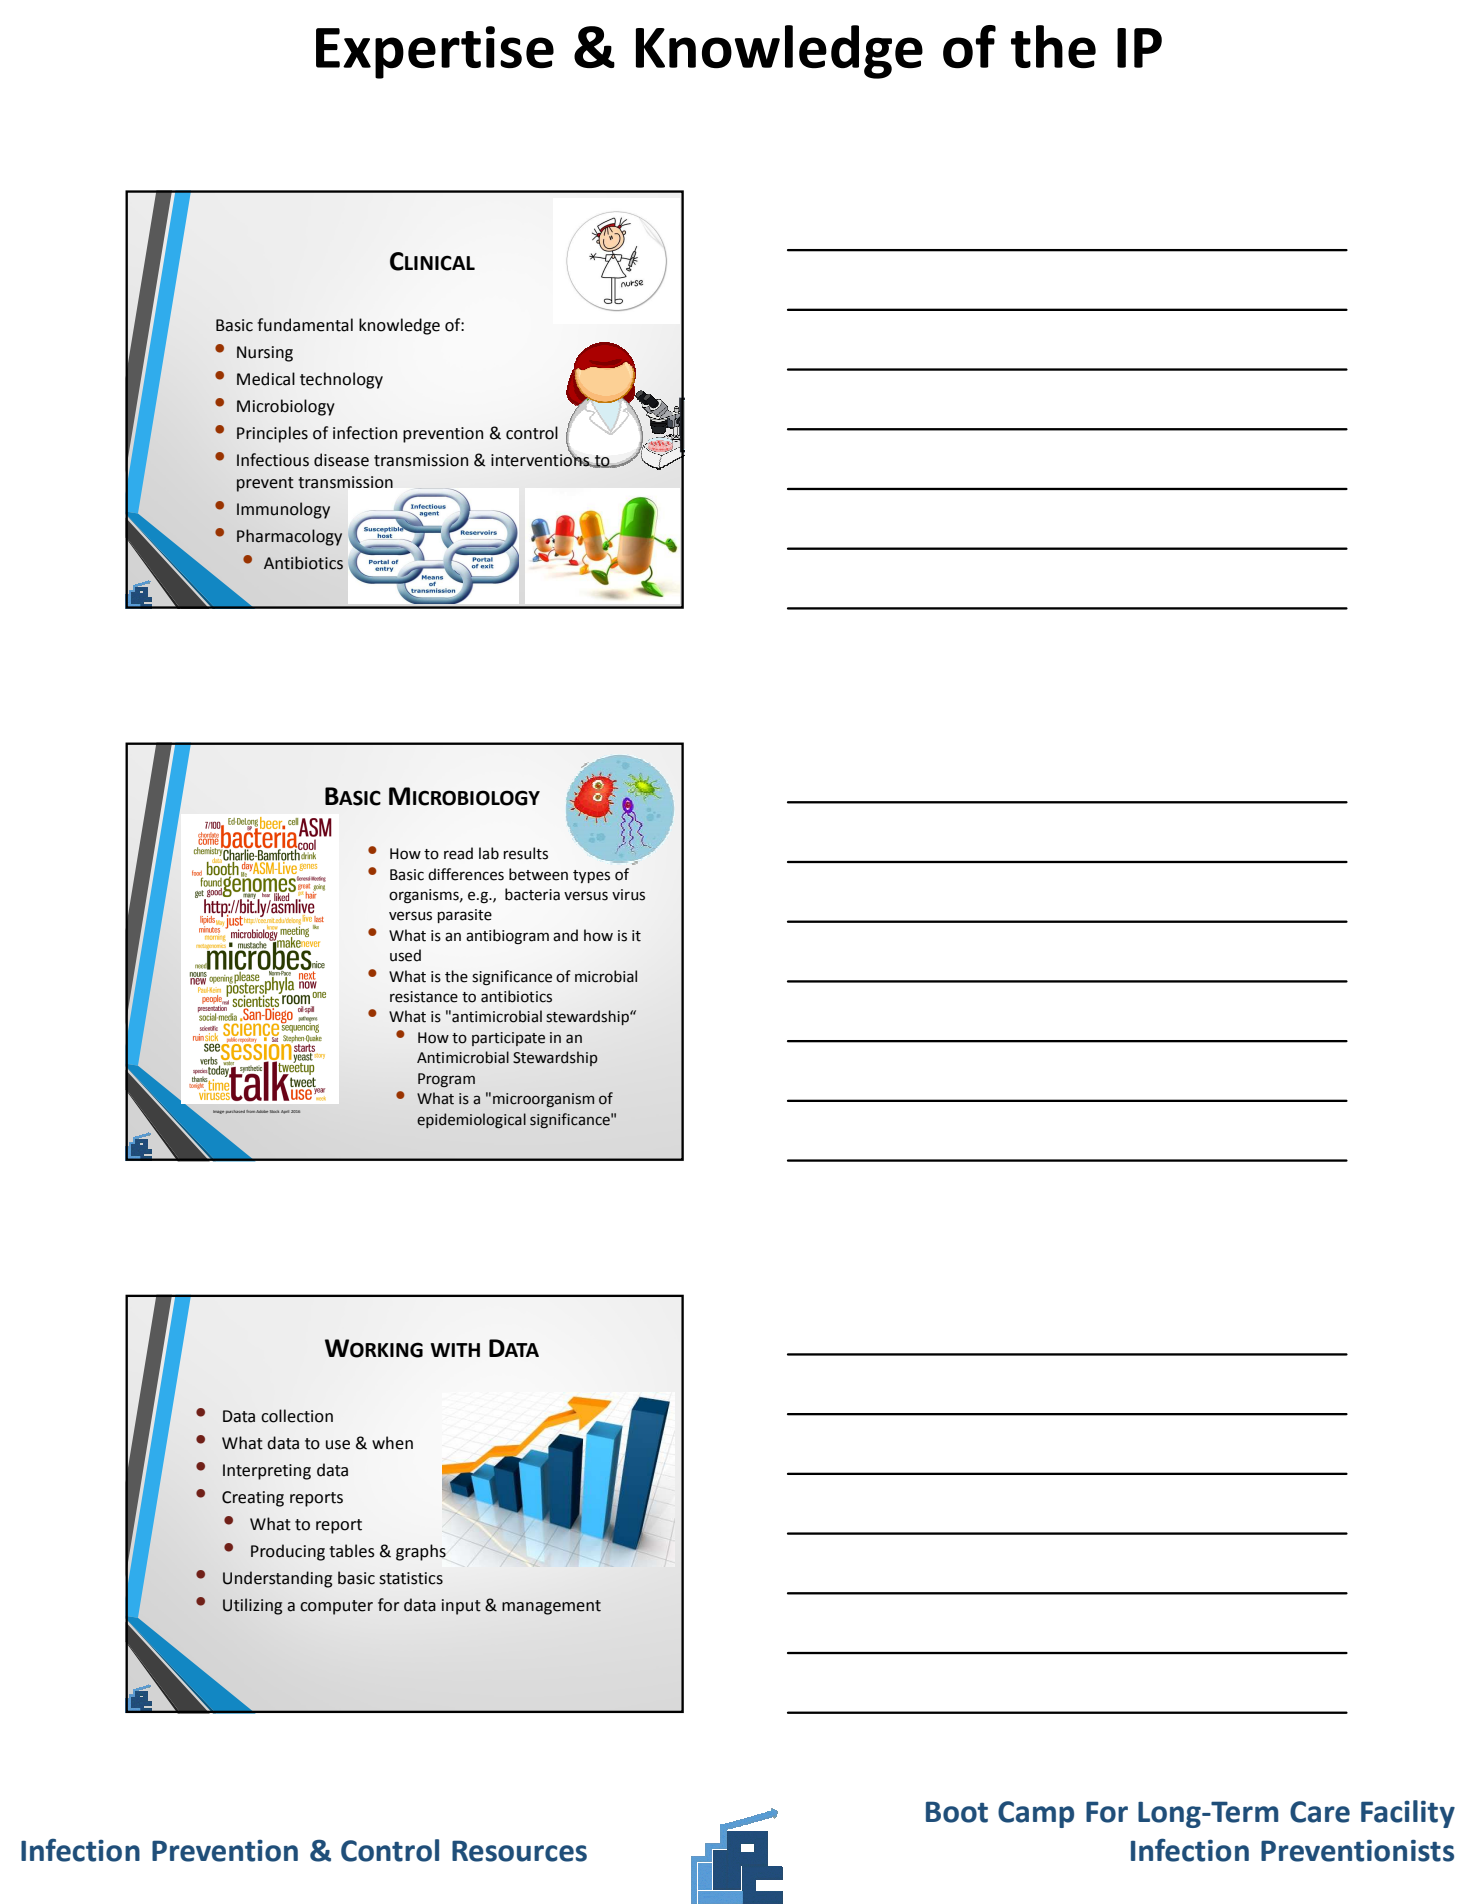 This page has width=1472, height=1904. I want to click on Expertise, so click(435, 52).
